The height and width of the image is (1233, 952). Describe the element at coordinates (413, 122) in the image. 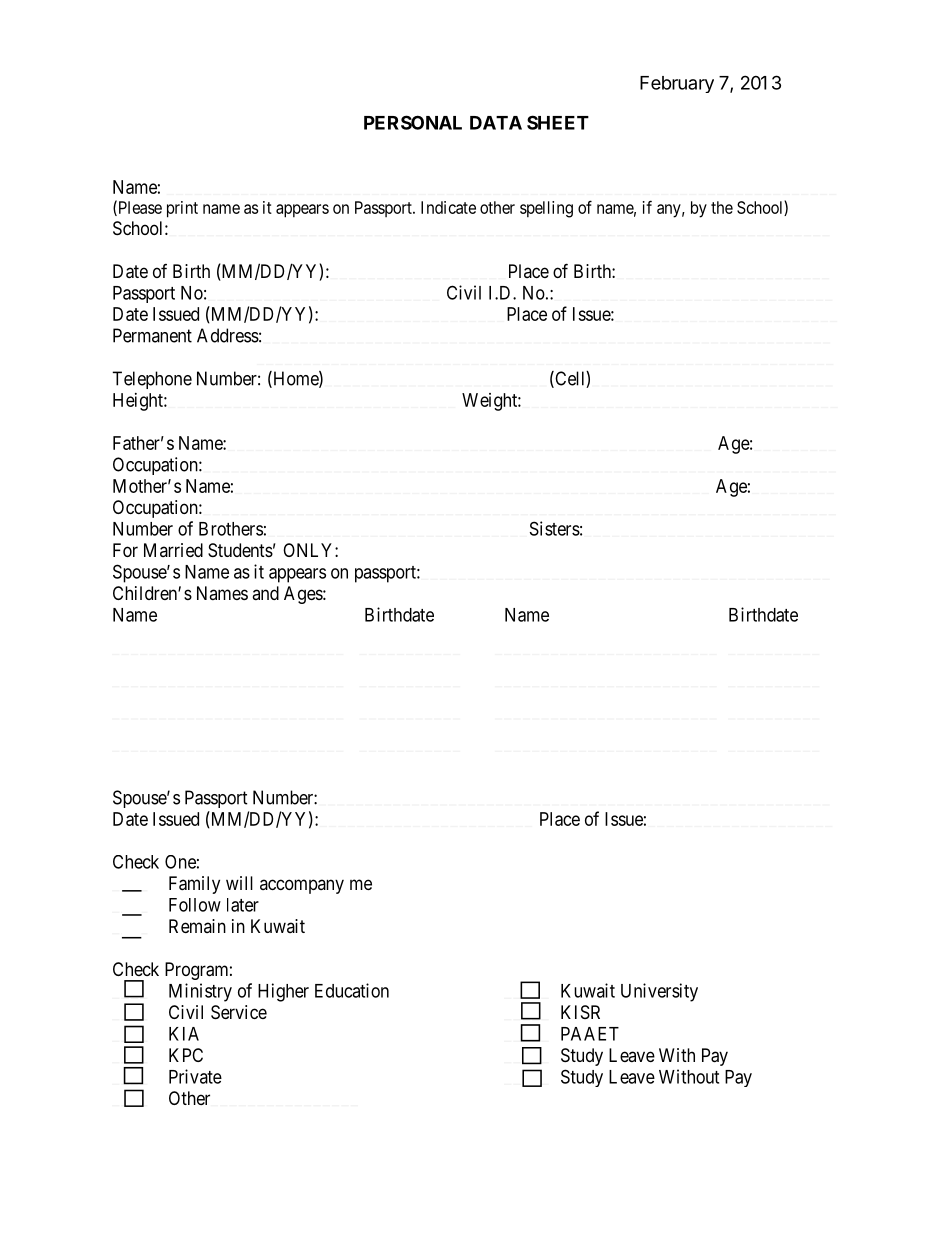

I see `PERSONAL` at that location.
